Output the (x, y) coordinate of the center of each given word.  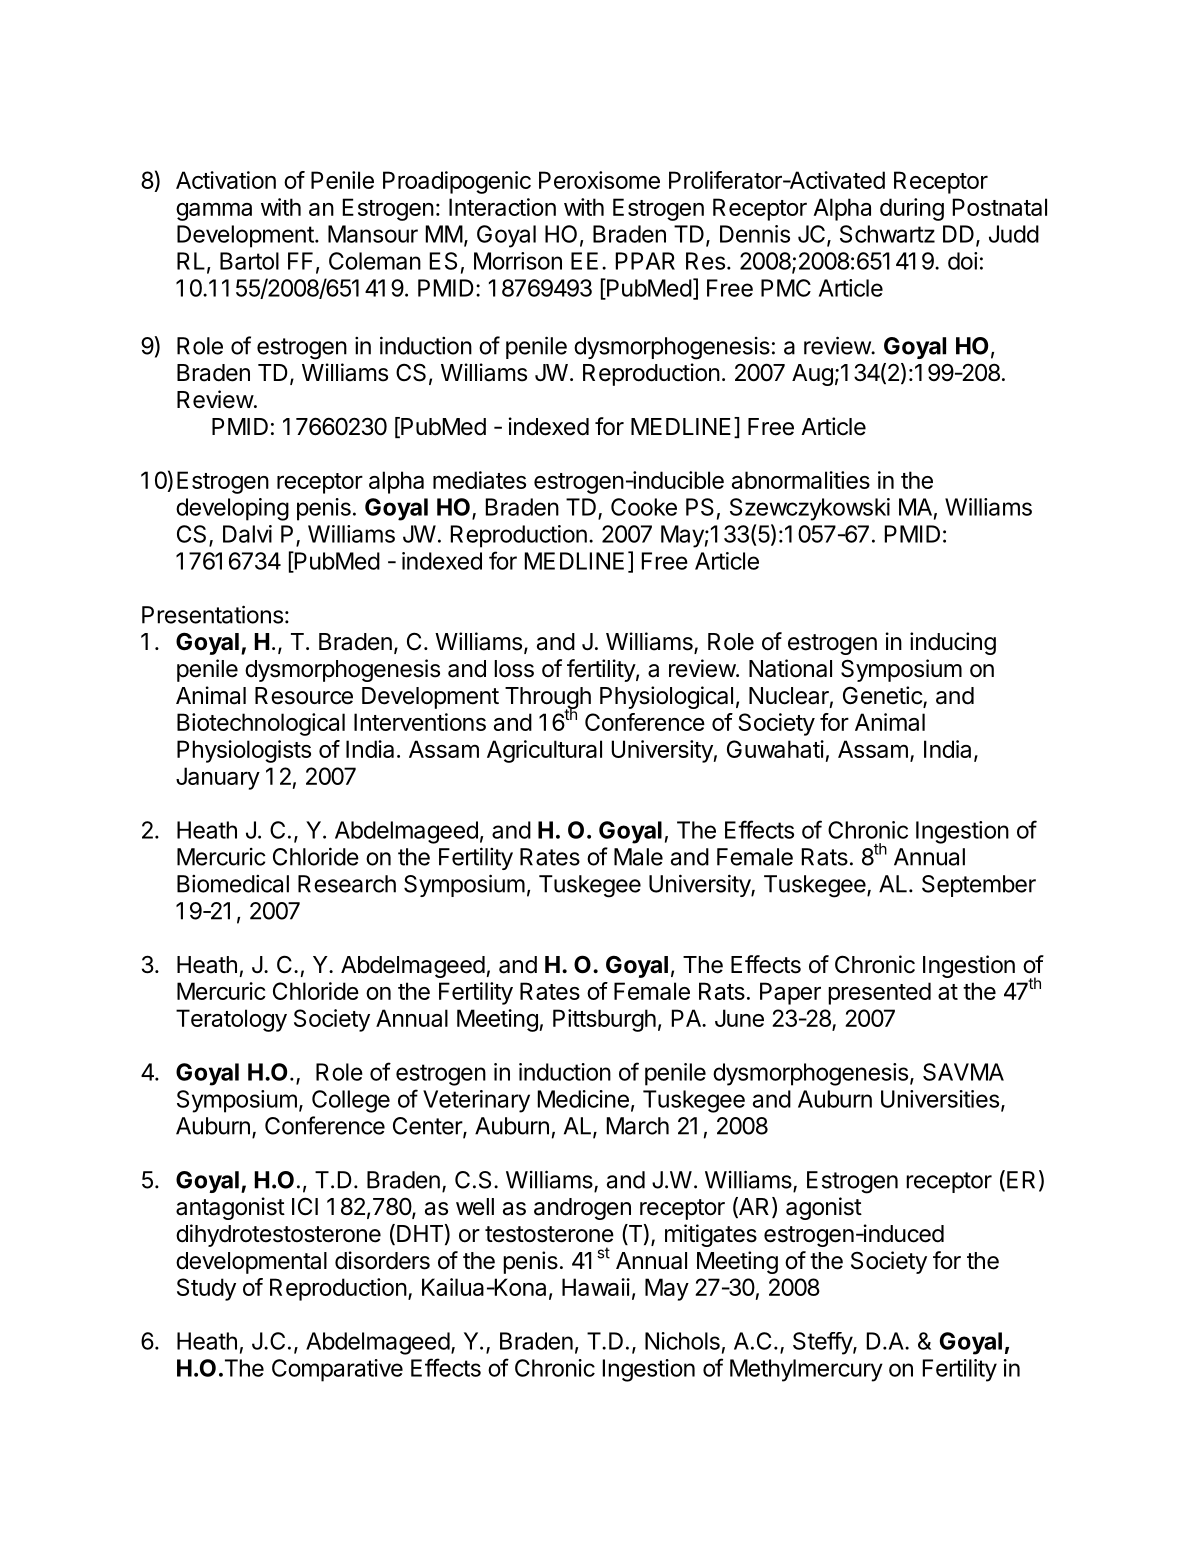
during (912, 209)
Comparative (337, 1370)
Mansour (373, 234)
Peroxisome (599, 180)
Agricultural (544, 751)
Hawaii (596, 1287)
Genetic (883, 696)
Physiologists (244, 751)
